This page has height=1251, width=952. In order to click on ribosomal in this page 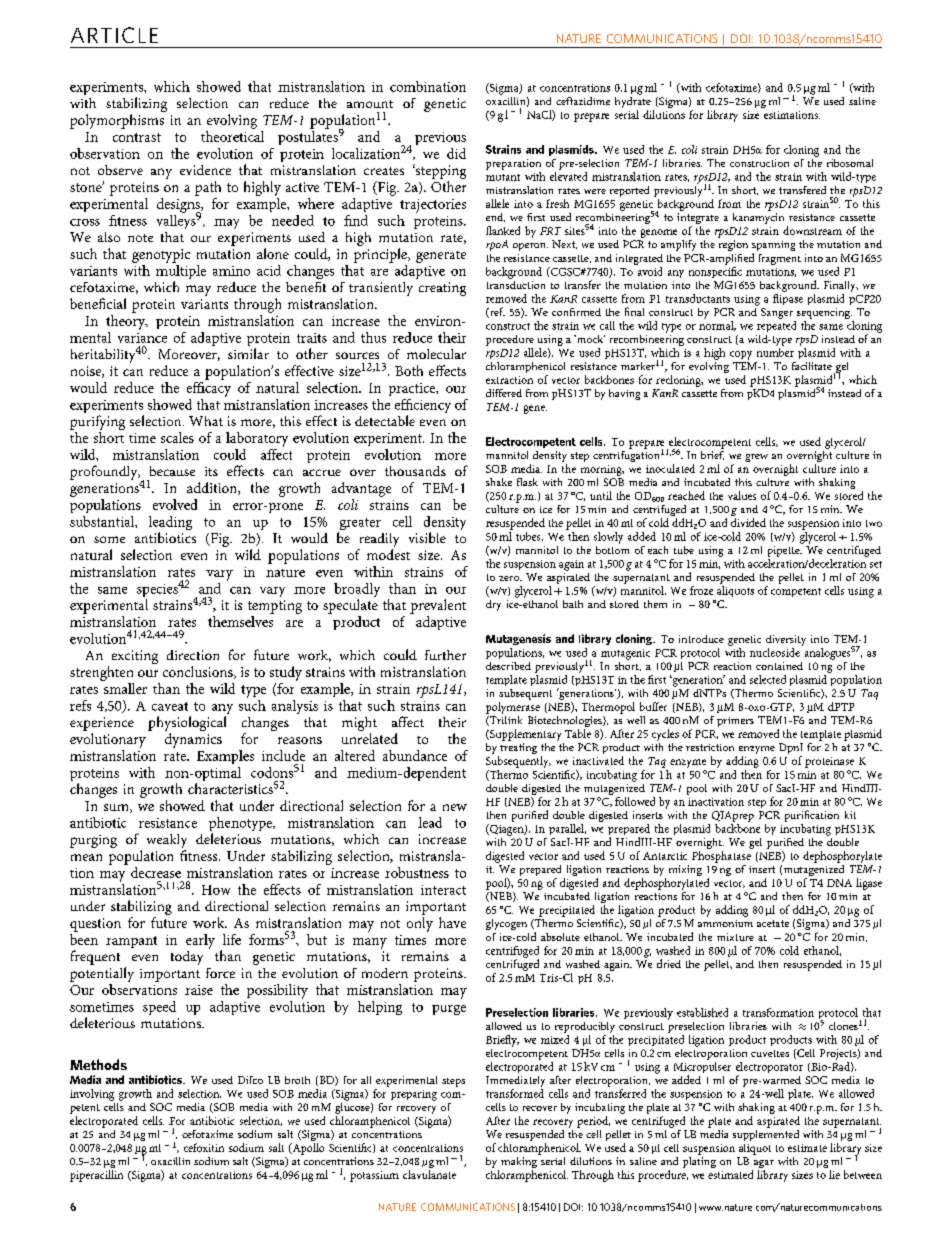, I will do `click(850, 163)`.
